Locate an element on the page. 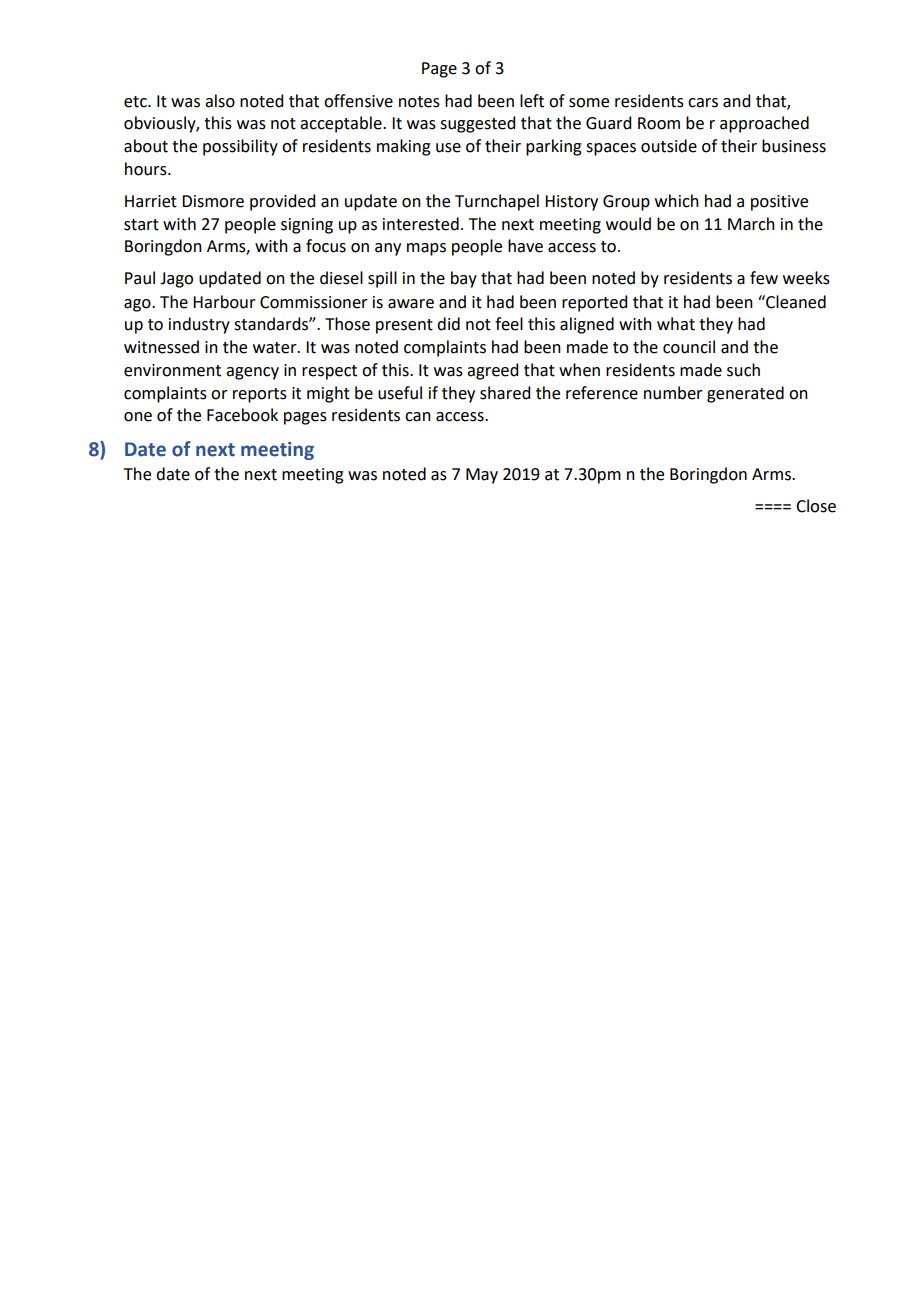  suggested is located at coordinates (477, 124).
